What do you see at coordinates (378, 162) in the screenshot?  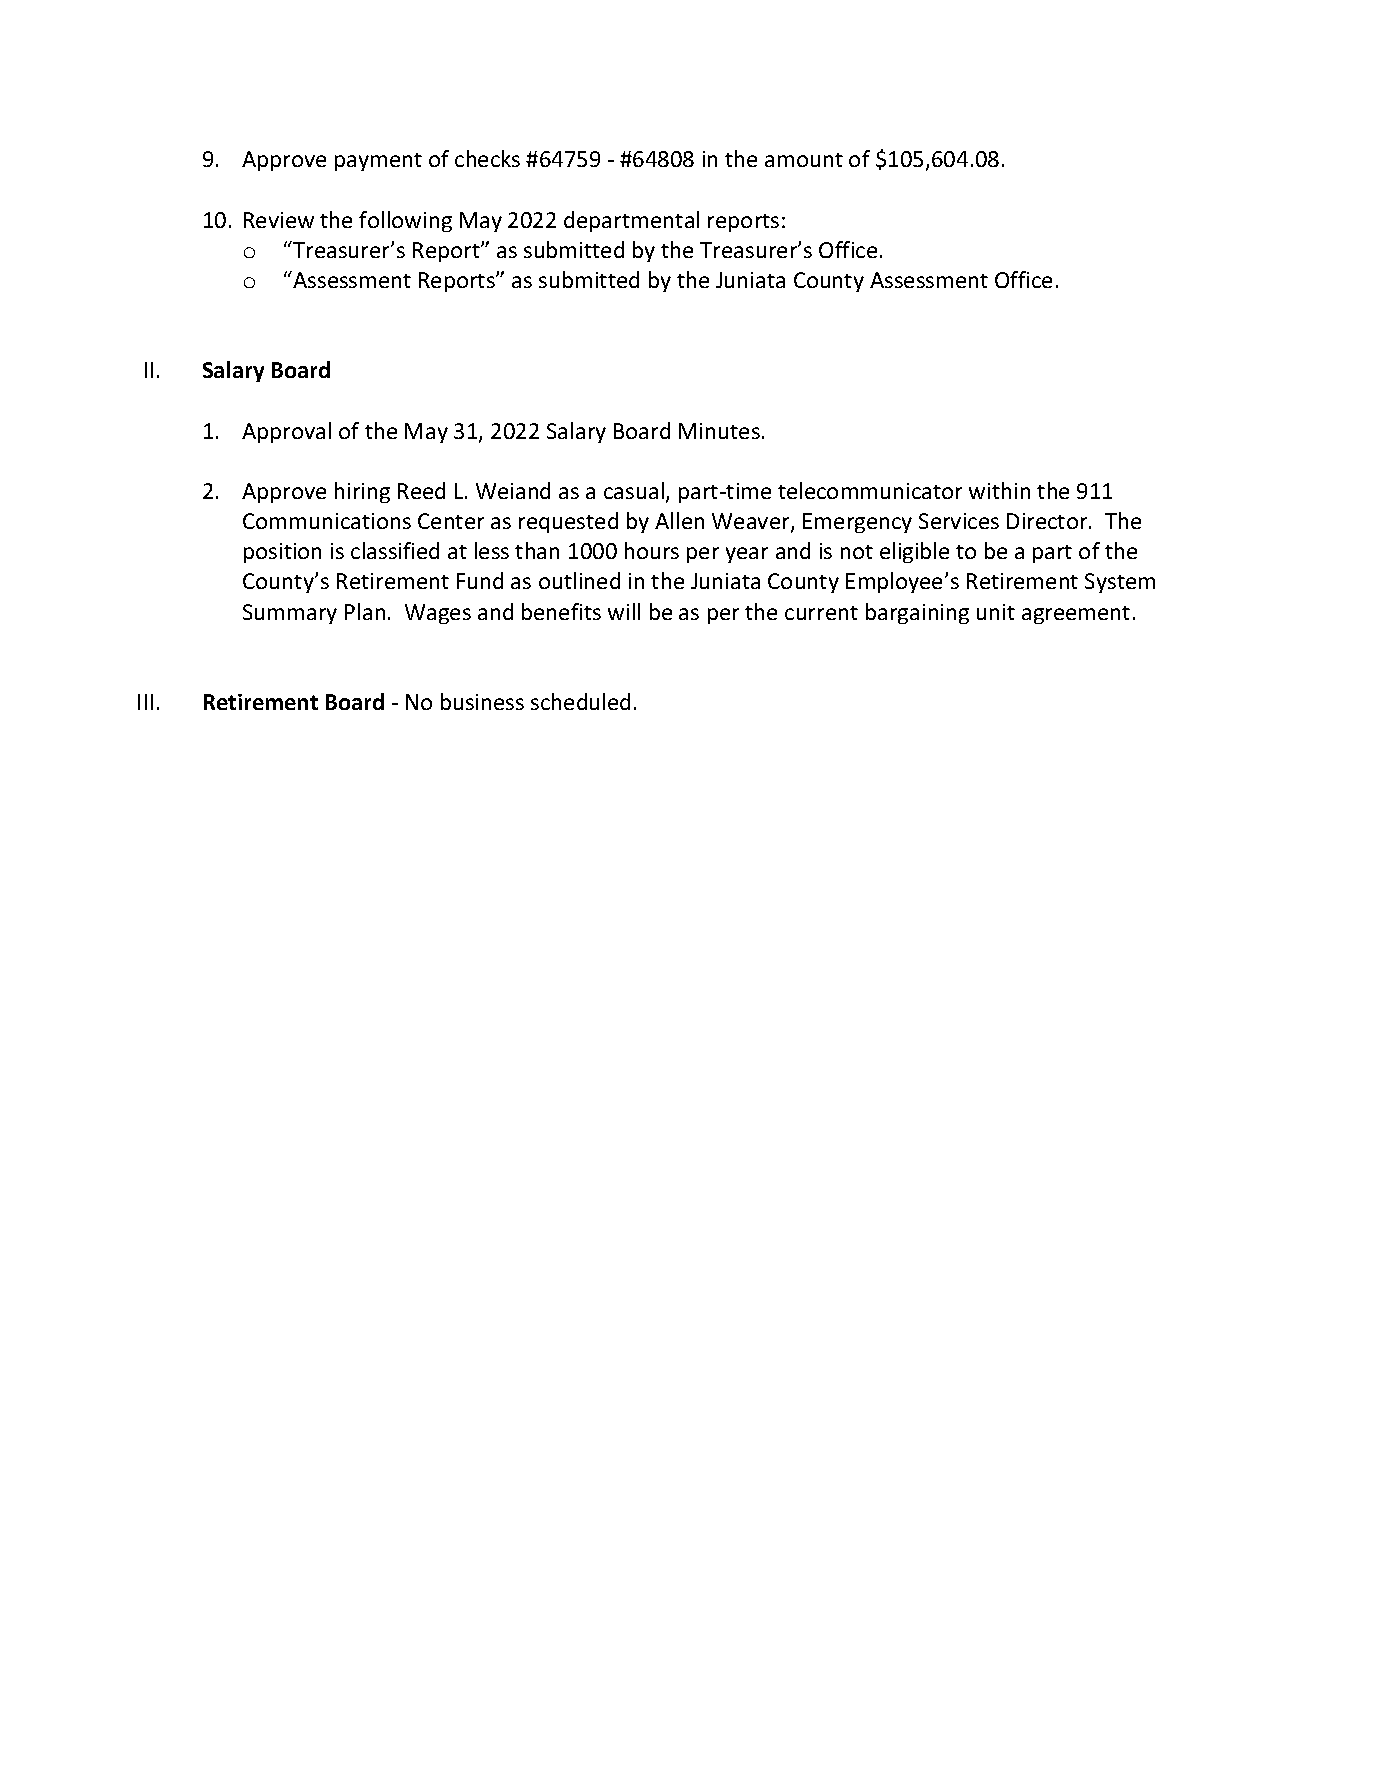 I see `payment` at bounding box center [378, 162].
